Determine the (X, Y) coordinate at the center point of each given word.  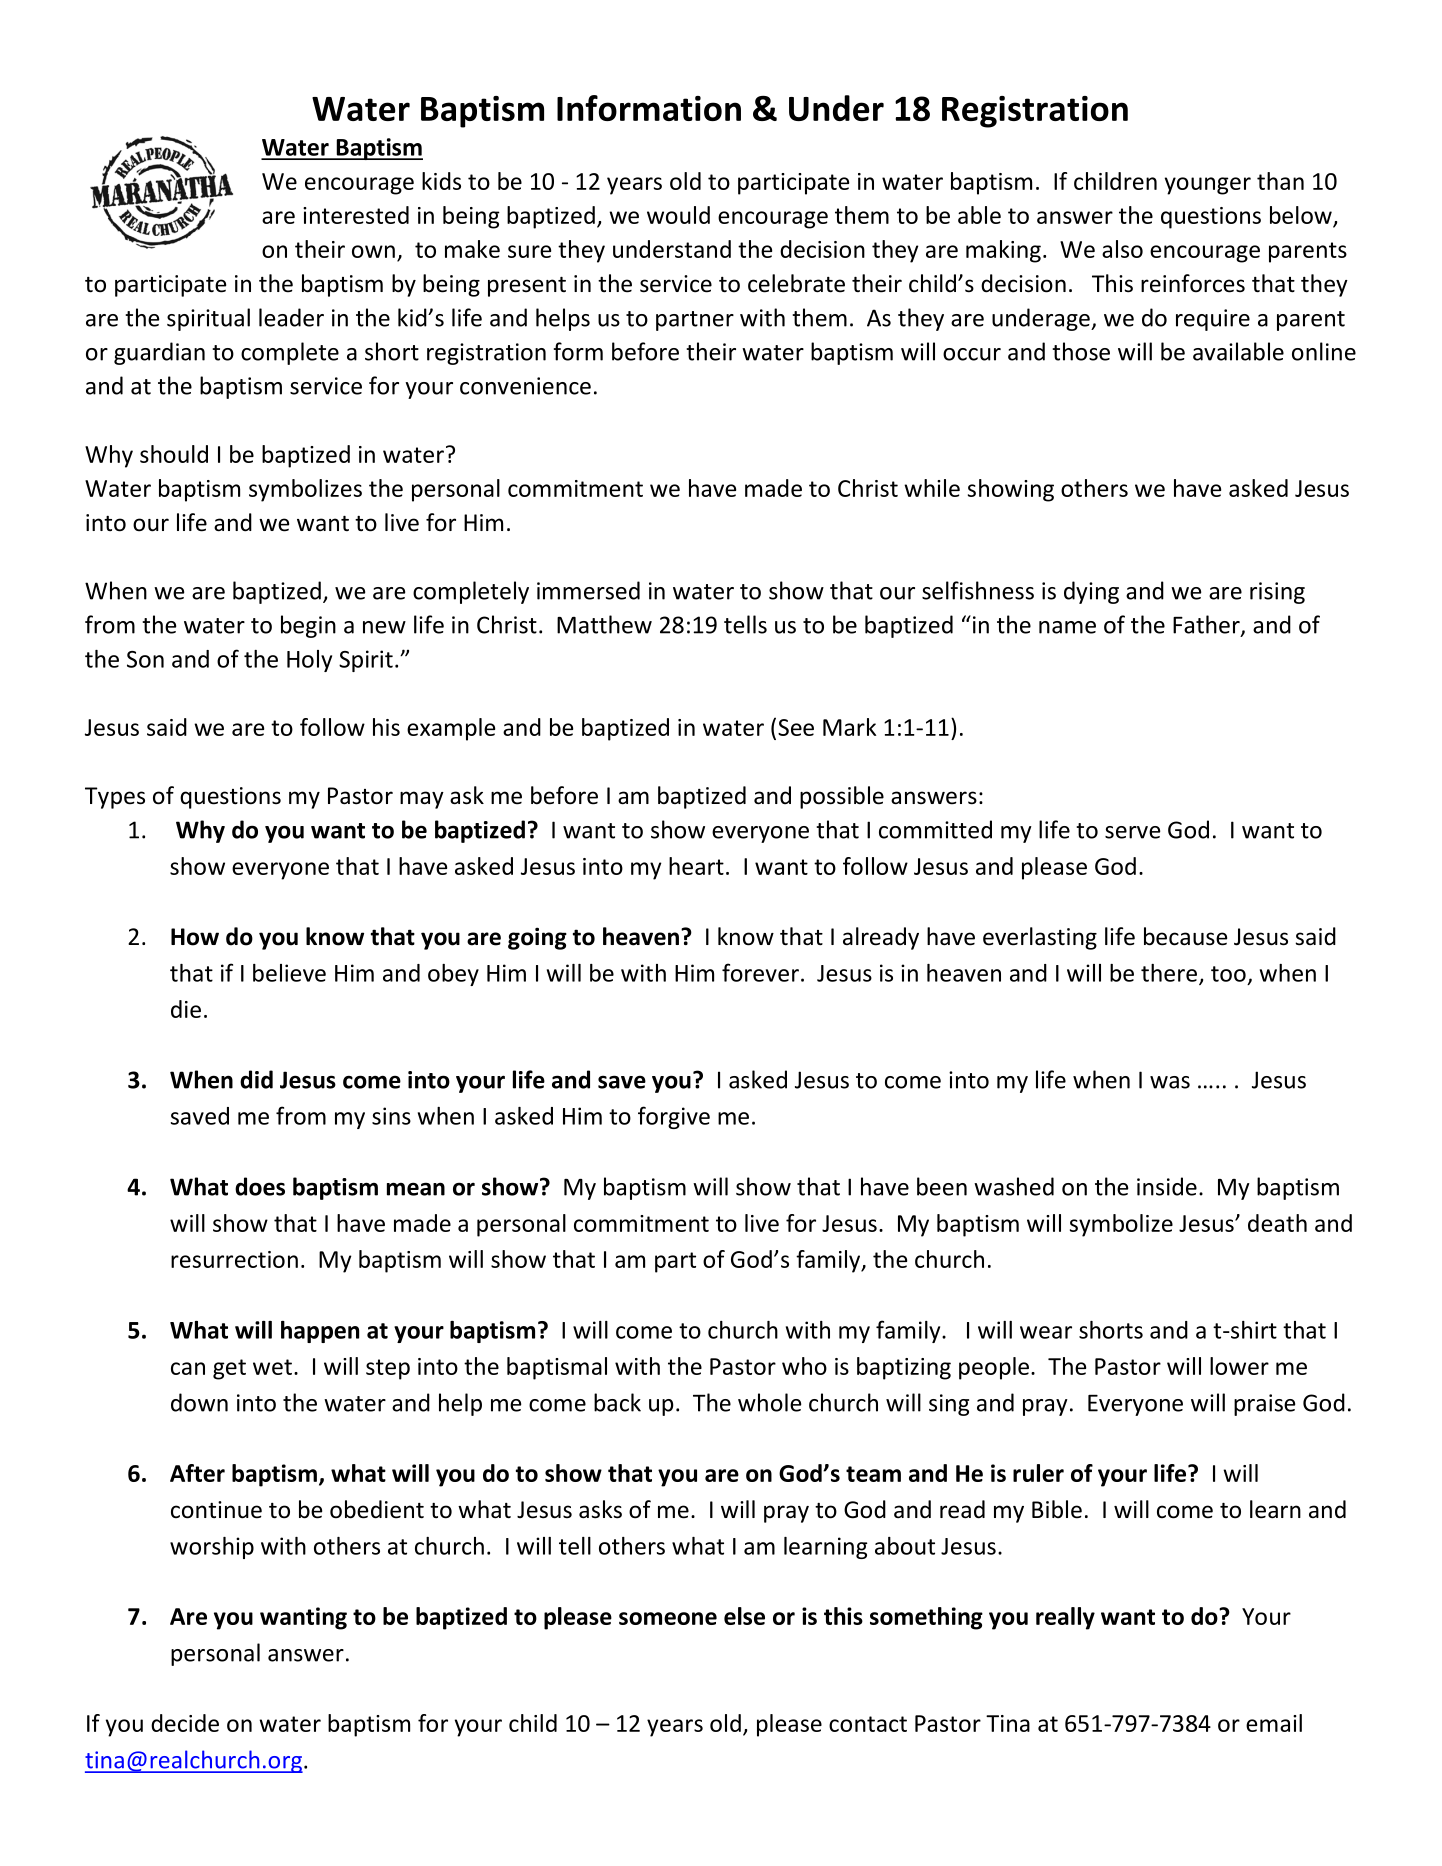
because (1185, 936)
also (1122, 249)
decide (185, 1723)
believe (289, 973)
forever (760, 972)
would (678, 215)
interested (356, 215)
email (1274, 1723)
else (744, 1616)
